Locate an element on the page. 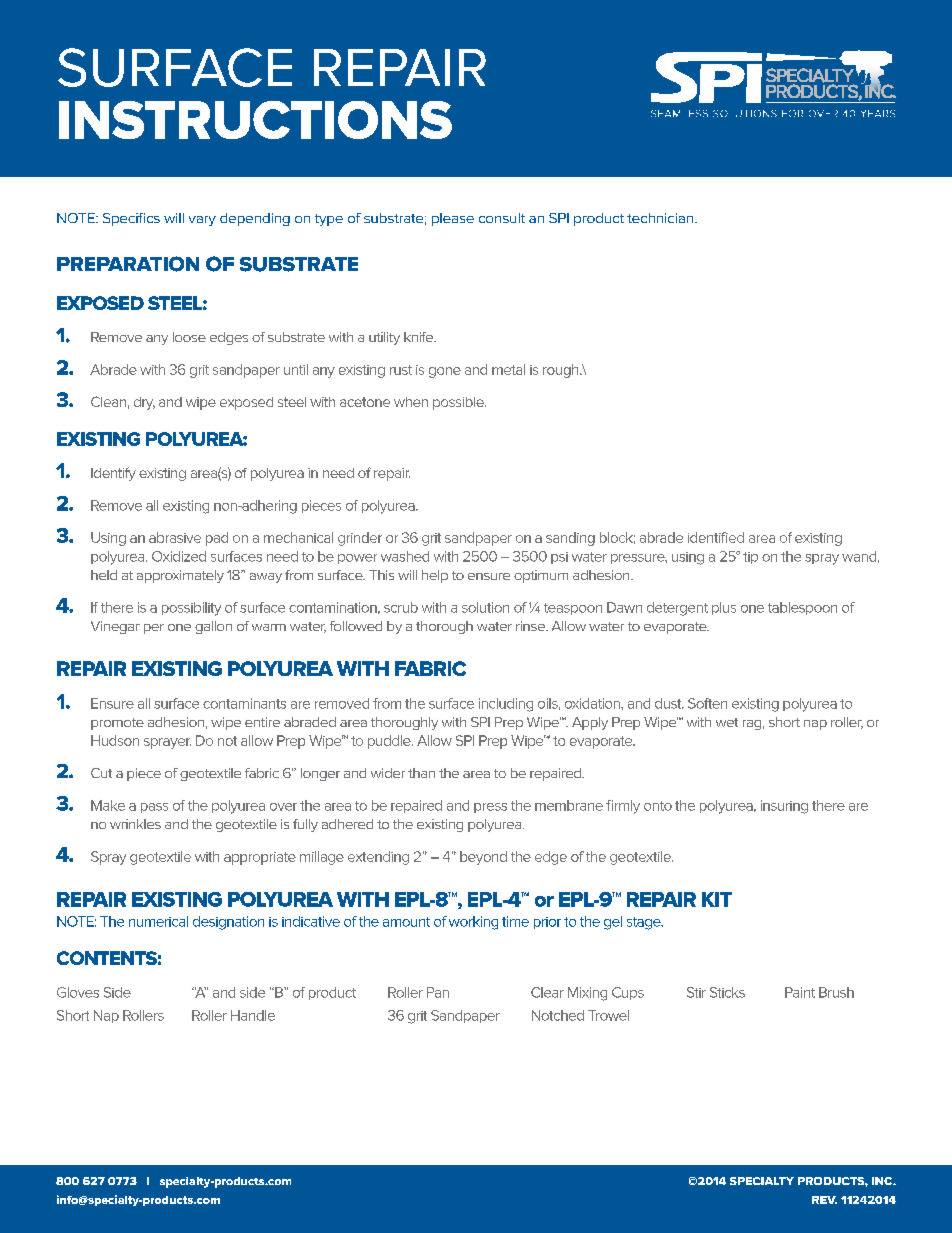  technician is located at coordinates (661, 218).
